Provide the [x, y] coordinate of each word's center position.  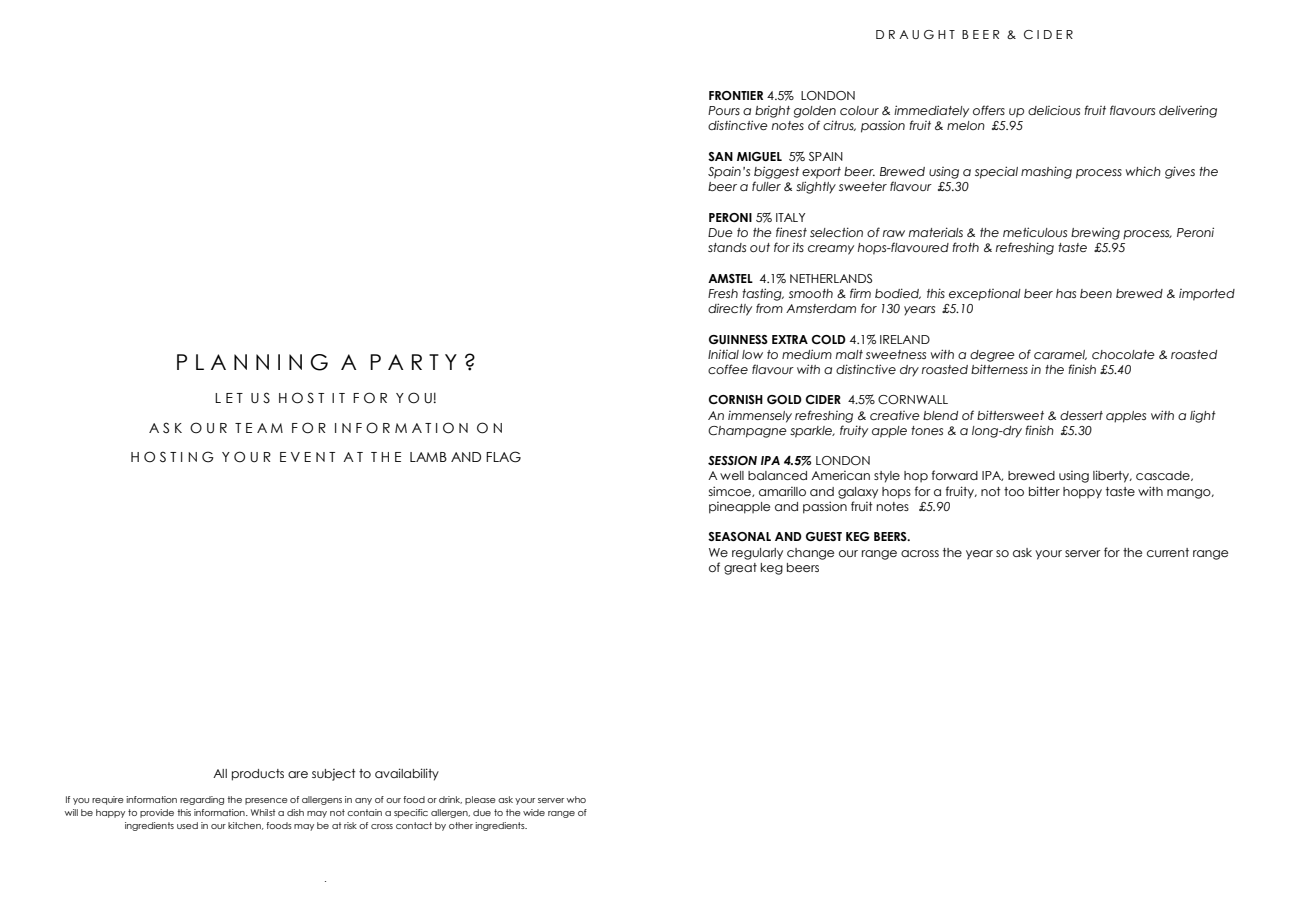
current [1168, 552]
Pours [724, 110]
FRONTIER [736, 95]
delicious [1054, 110]
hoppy [1082, 493]
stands [727, 247]
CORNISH [735, 399]
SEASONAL [739, 536]
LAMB [428, 457]
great [740, 569]
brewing [1095, 233]
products [258, 775]
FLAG [503, 457]
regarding [202, 800]
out [760, 247]
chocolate [1123, 354]
